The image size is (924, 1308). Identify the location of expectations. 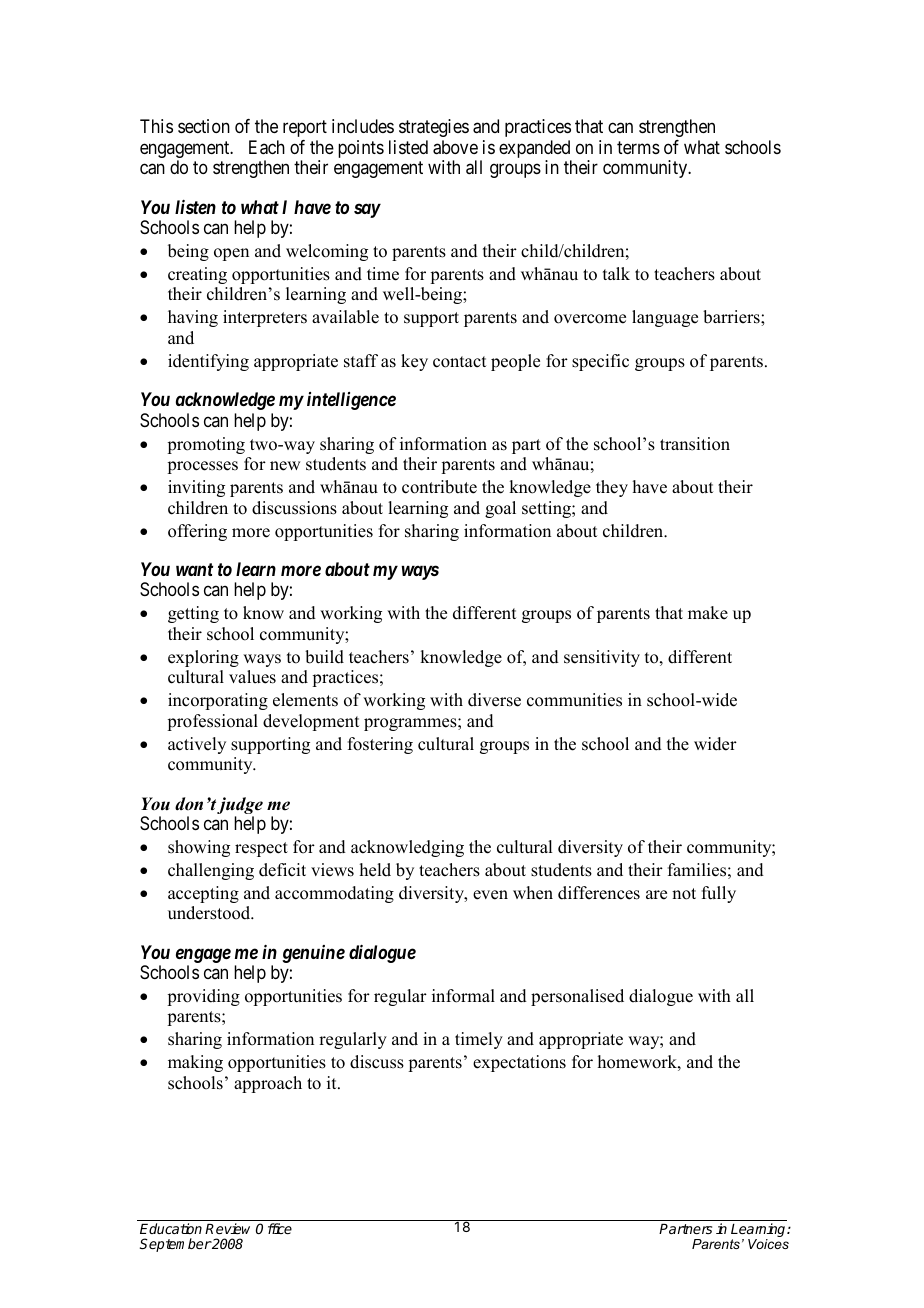
(519, 1063).
